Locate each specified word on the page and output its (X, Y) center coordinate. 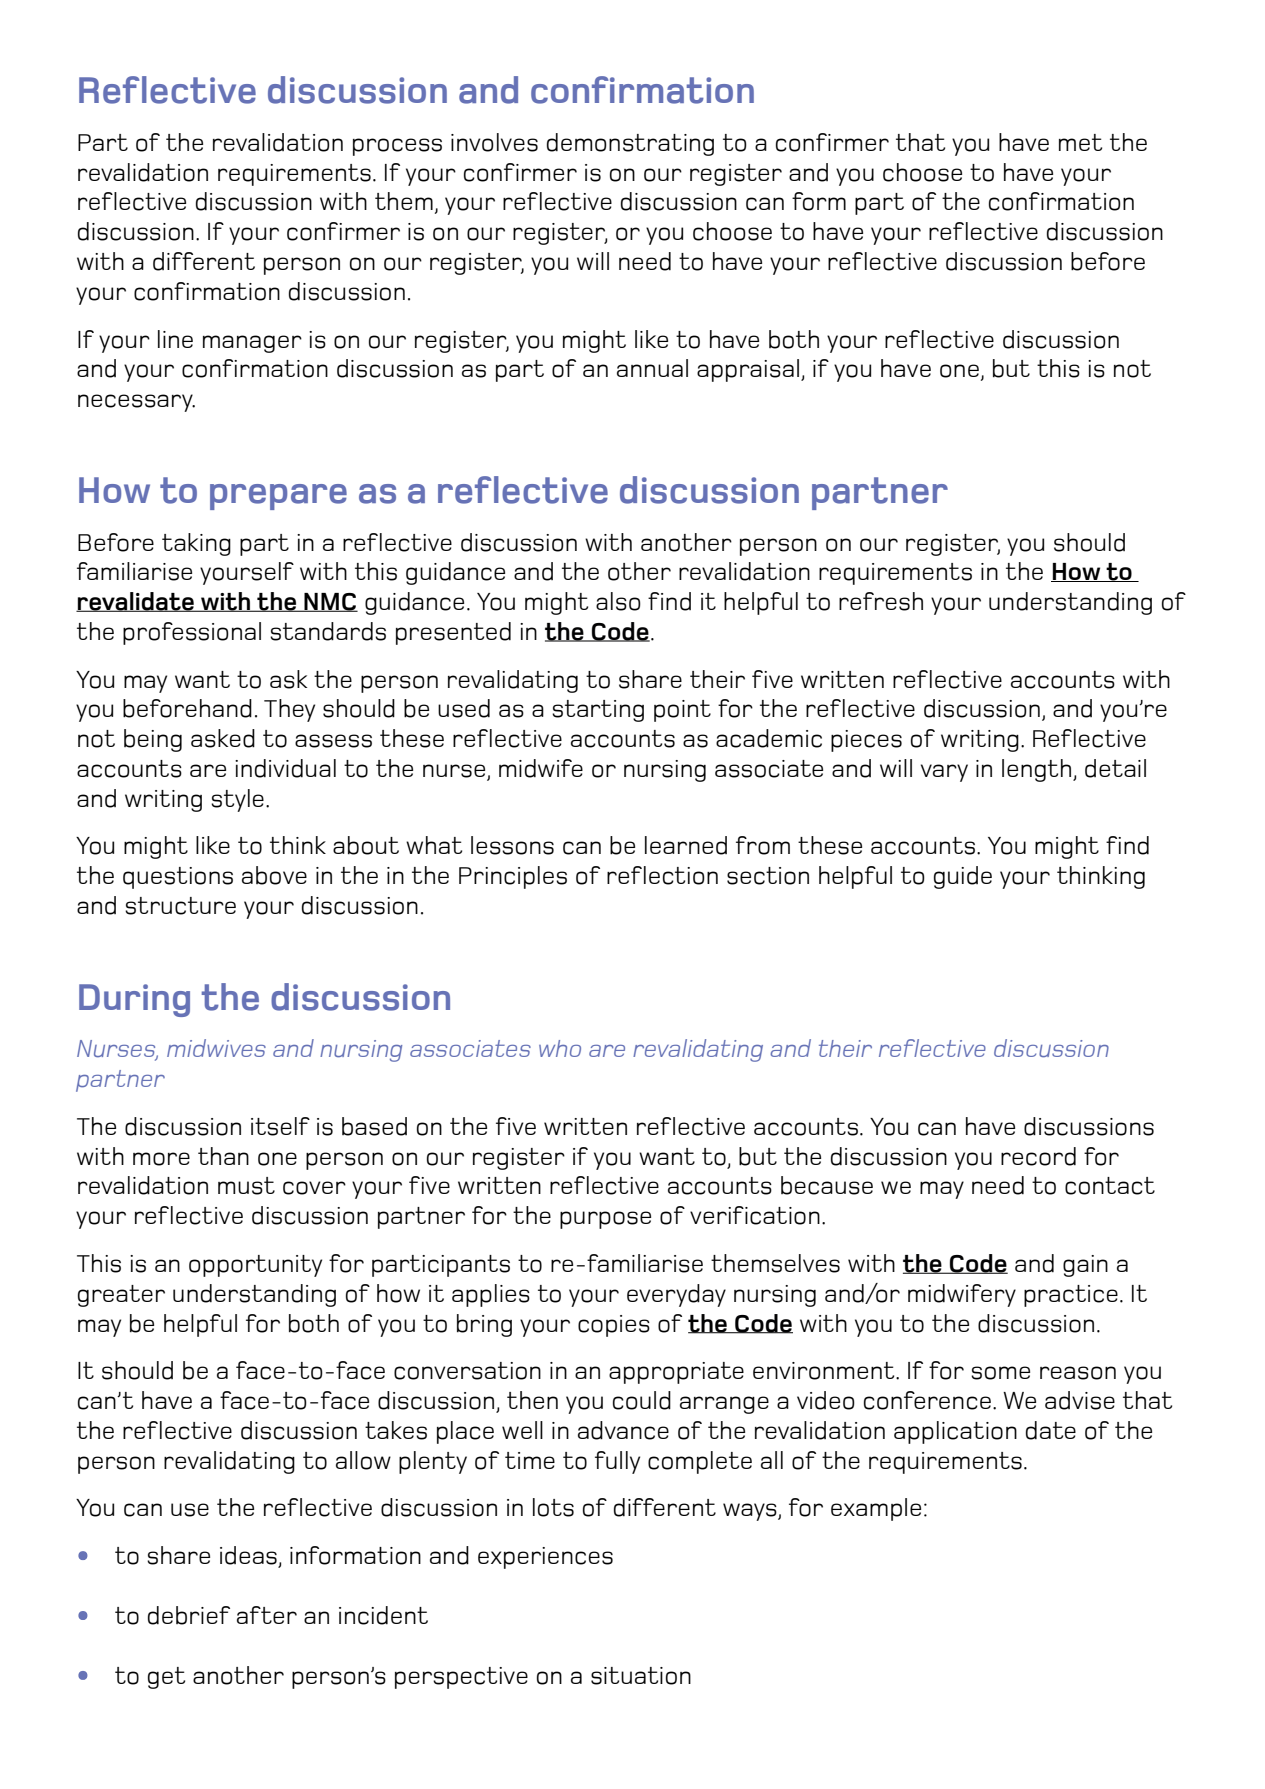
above (274, 875)
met (1080, 142)
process (397, 147)
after (267, 1615)
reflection (662, 875)
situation (641, 1676)
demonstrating (630, 144)
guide (963, 877)
